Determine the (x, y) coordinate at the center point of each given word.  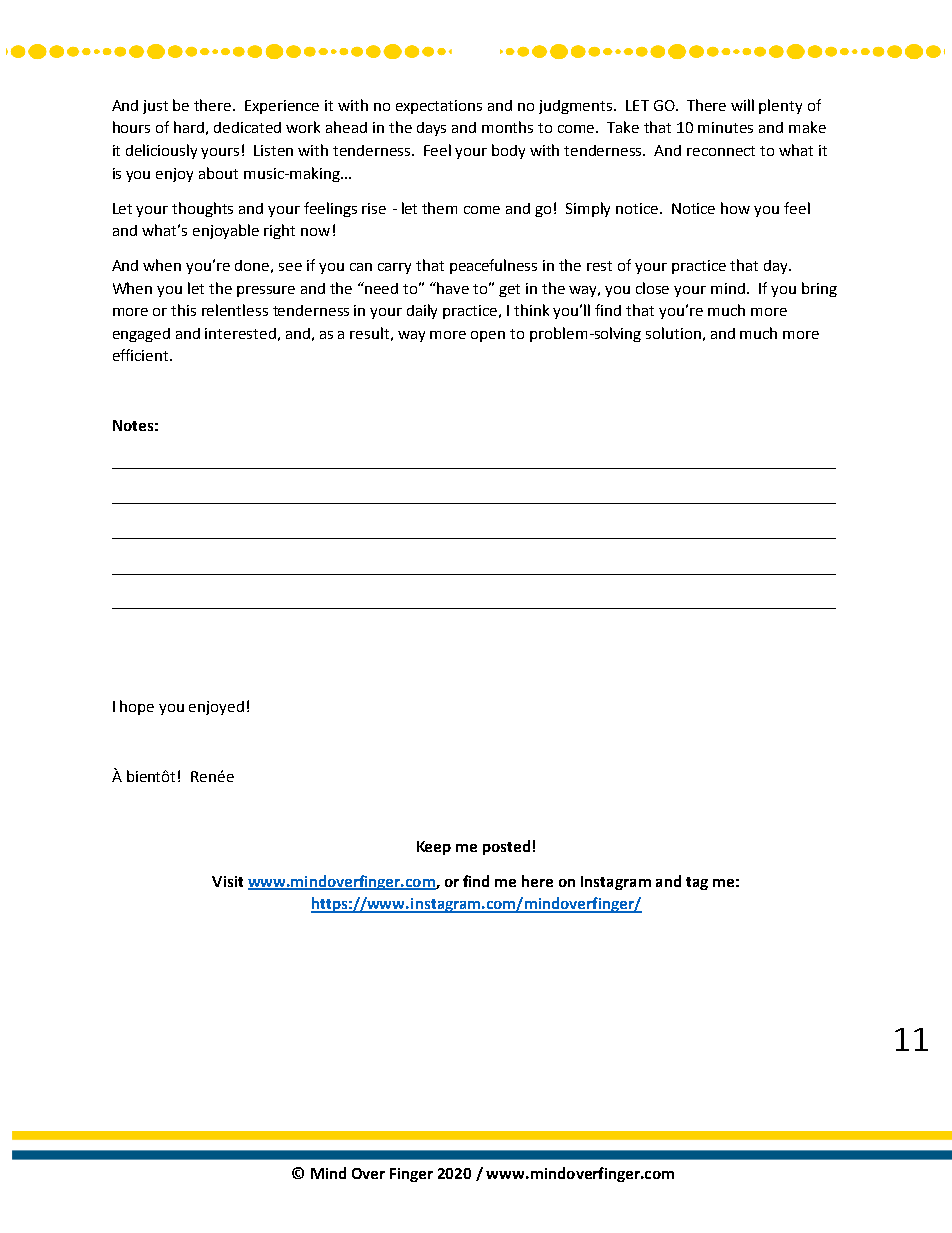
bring (819, 289)
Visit (227, 881)
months (507, 127)
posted (506, 847)
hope (137, 707)
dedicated (247, 127)
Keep (434, 848)
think (531, 310)
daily (422, 311)
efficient (142, 355)
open (488, 336)
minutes (725, 127)
